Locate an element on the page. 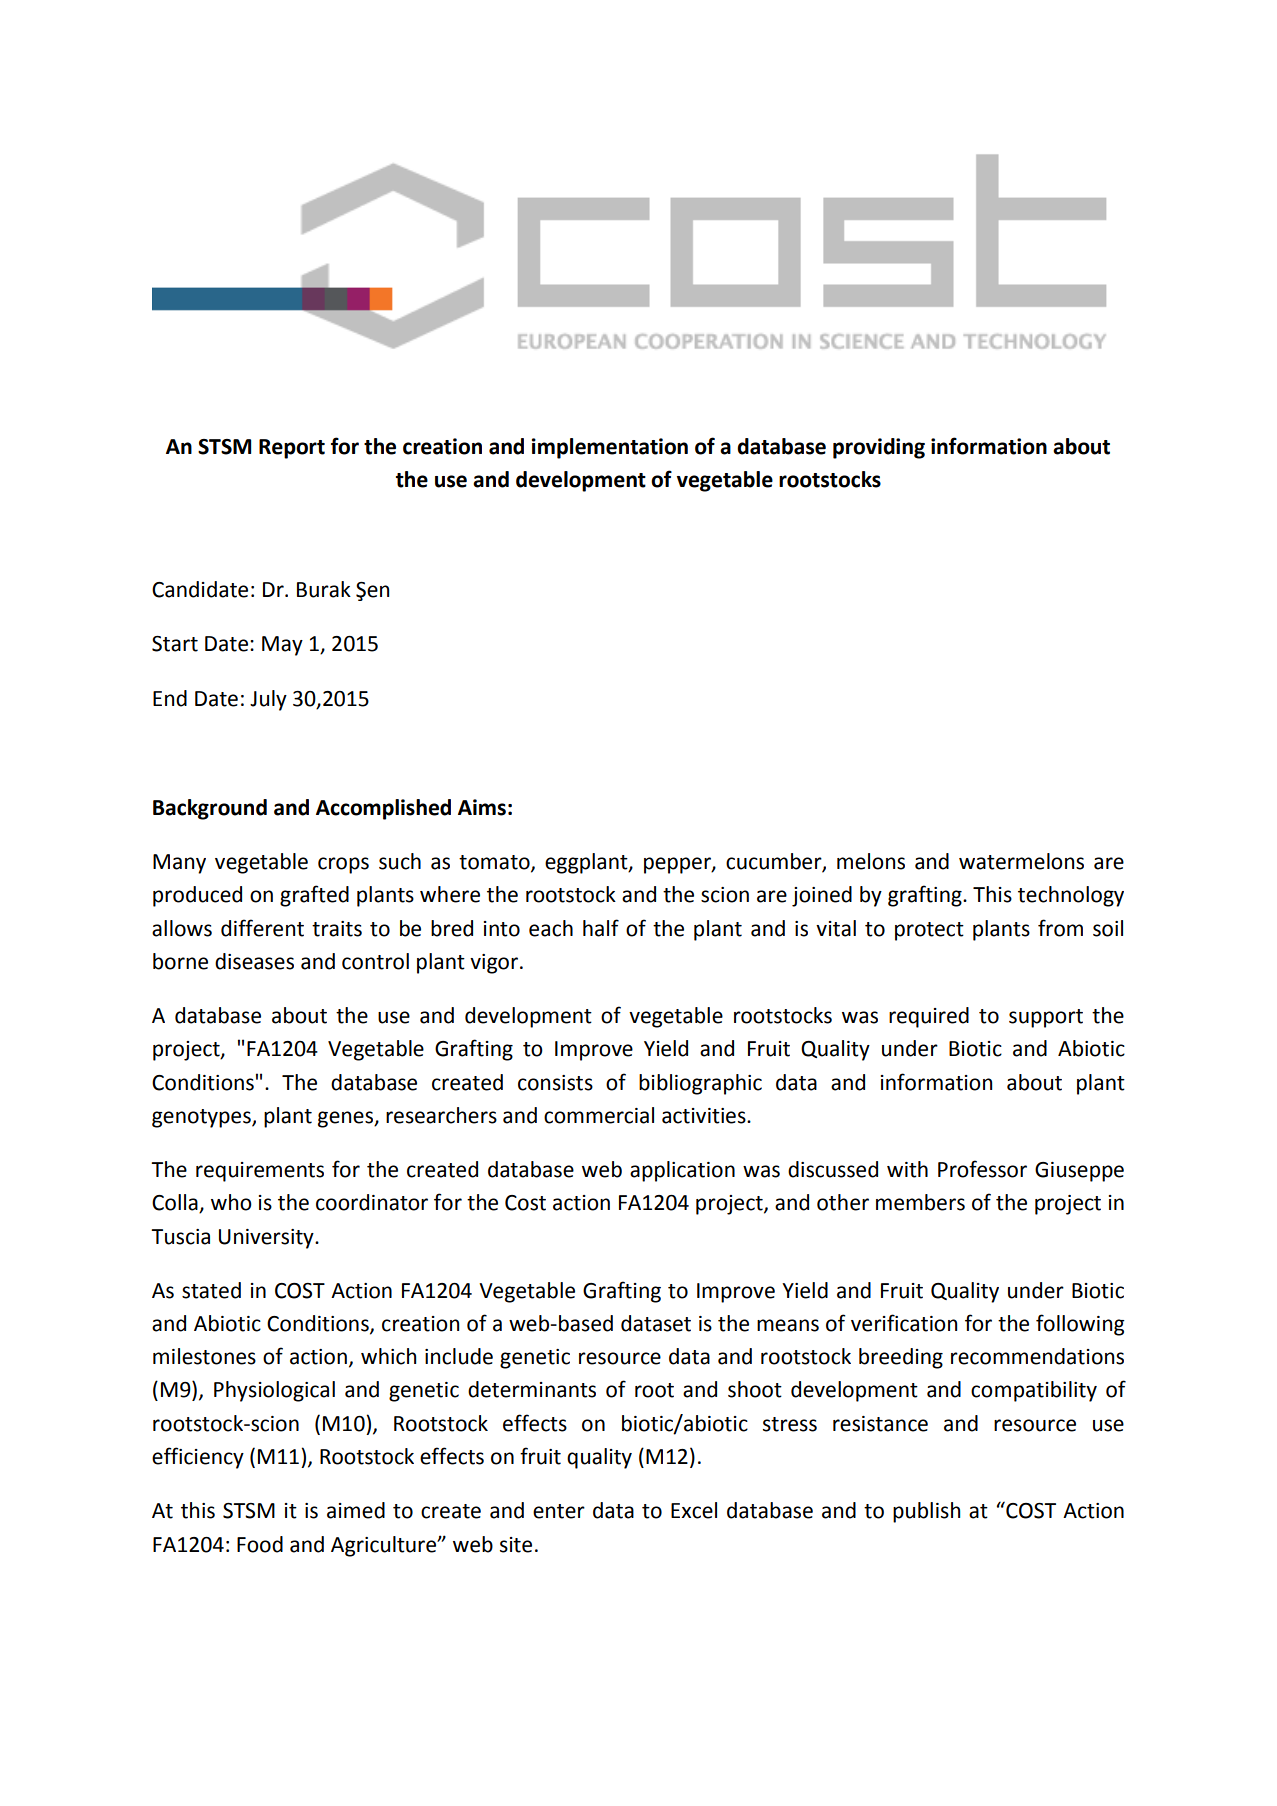 The width and height of the page is (1277, 1806). Excel is located at coordinates (694, 1510).
